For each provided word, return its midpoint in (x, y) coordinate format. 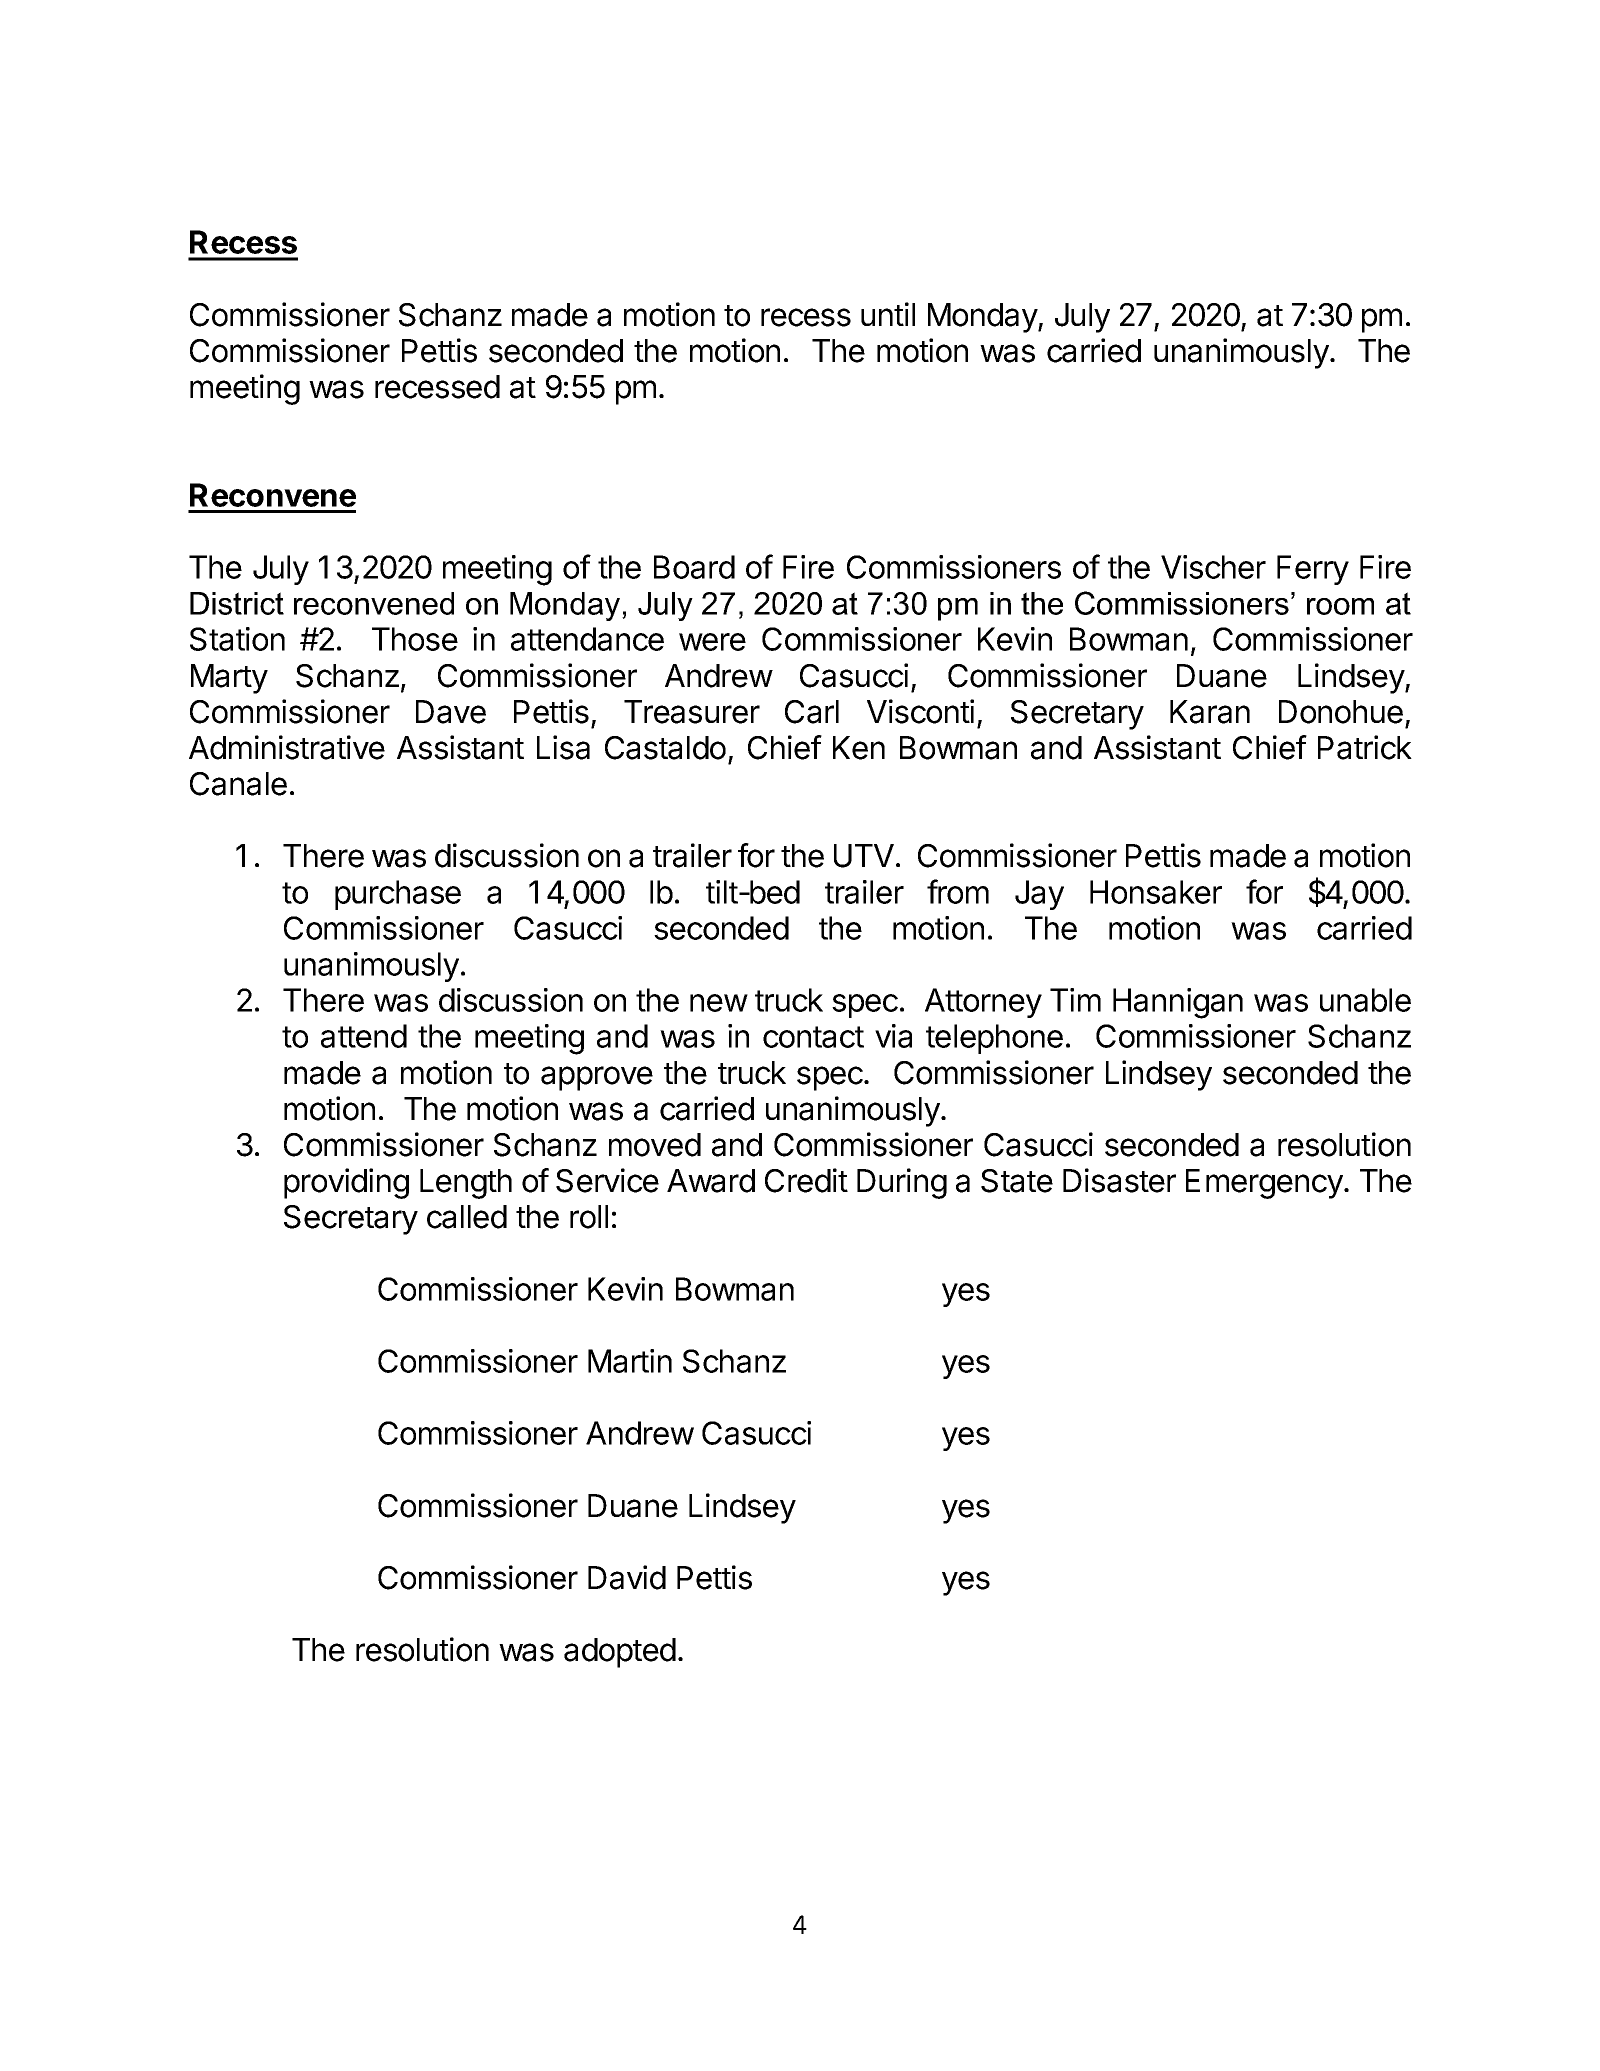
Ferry (1313, 570)
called (467, 1217)
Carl (812, 712)
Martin (630, 1361)
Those (415, 639)
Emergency (1264, 1184)
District (237, 603)
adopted (620, 1653)
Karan (1210, 712)
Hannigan (1178, 1003)
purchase (398, 895)
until (888, 314)
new (719, 1003)
